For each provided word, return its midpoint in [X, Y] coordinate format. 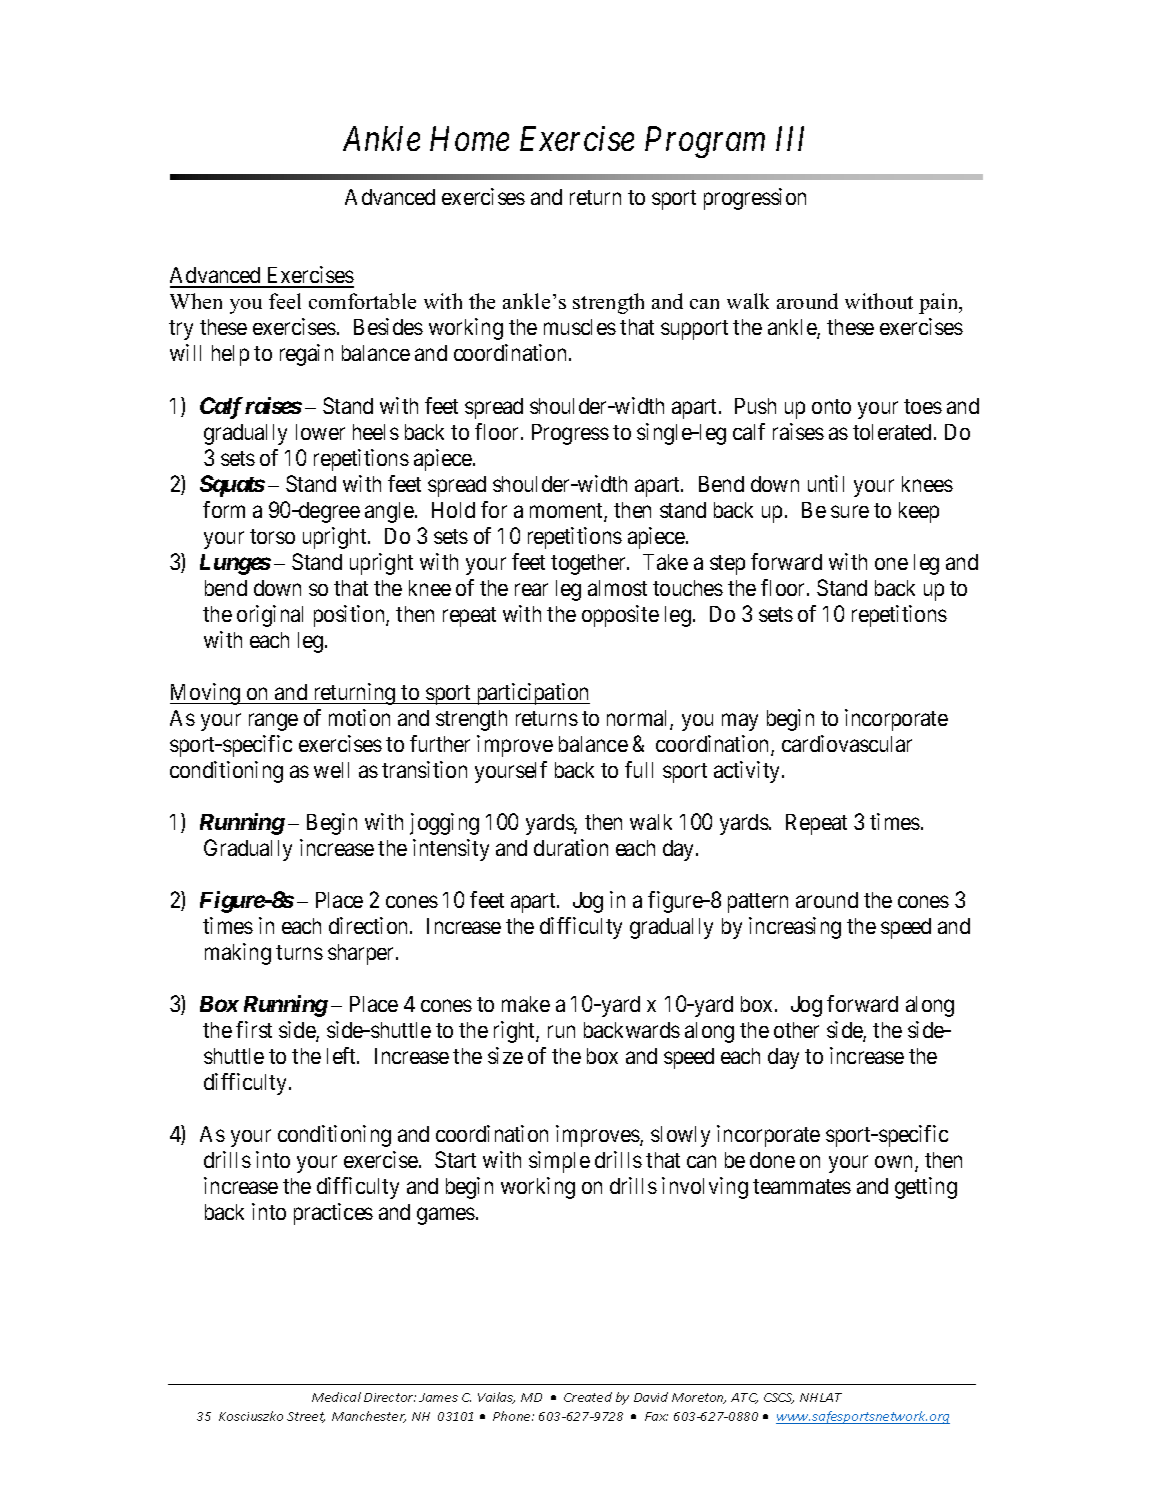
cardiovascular [847, 743]
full [639, 769]
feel [285, 301]
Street [306, 1417]
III [790, 139]
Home [469, 139]
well [331, 770]
